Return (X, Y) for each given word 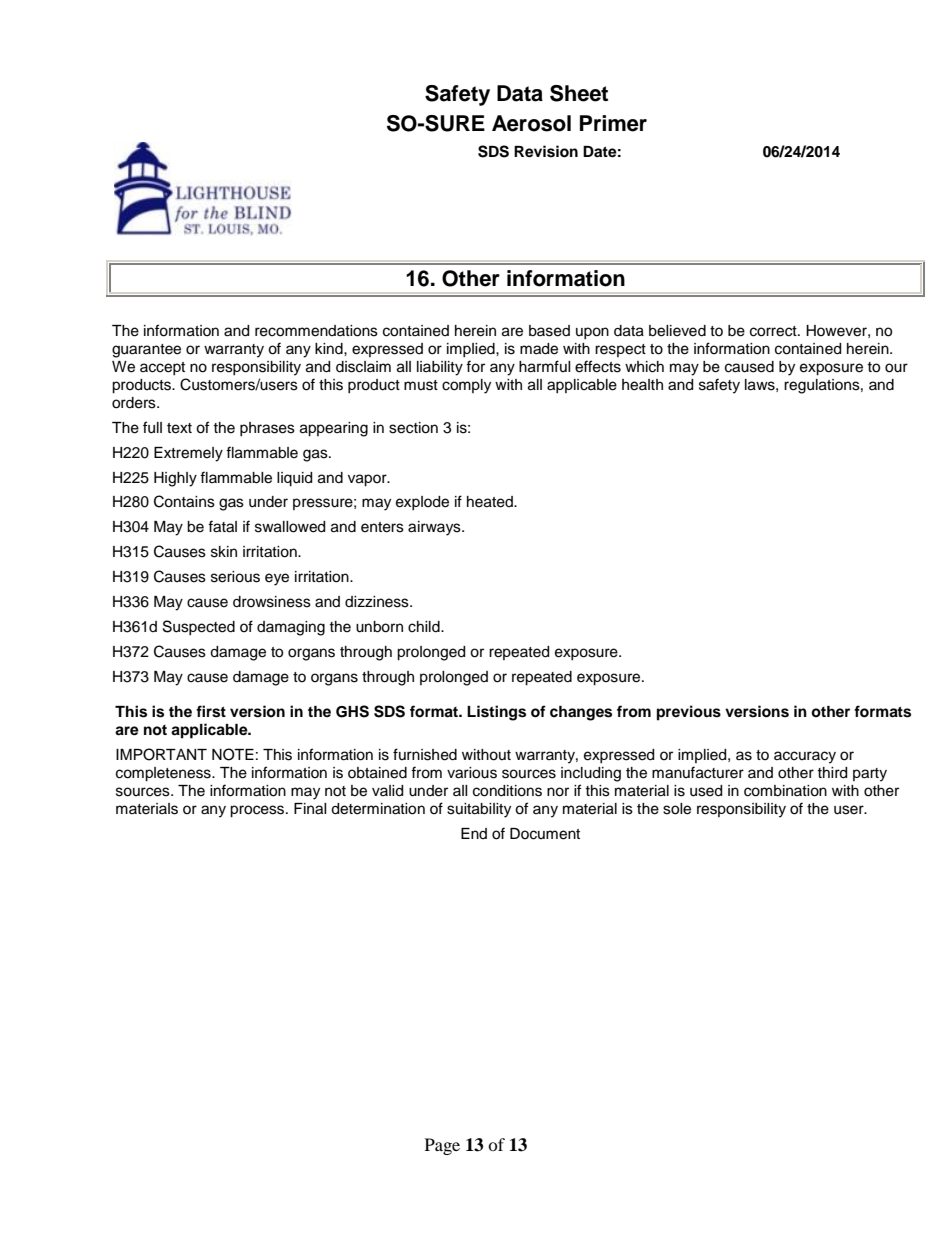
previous (689, 713)
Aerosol (531, 123)
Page (442, 1146)
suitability (479, 810)
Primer (613, 123)
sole (677, 809)
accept (162, 368)
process (258, 811)
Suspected (199, 627)
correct (774, 331)
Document (545, 834)
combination (785, 791)
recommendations (316, 331)
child (425, 627)
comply (466, 386)
